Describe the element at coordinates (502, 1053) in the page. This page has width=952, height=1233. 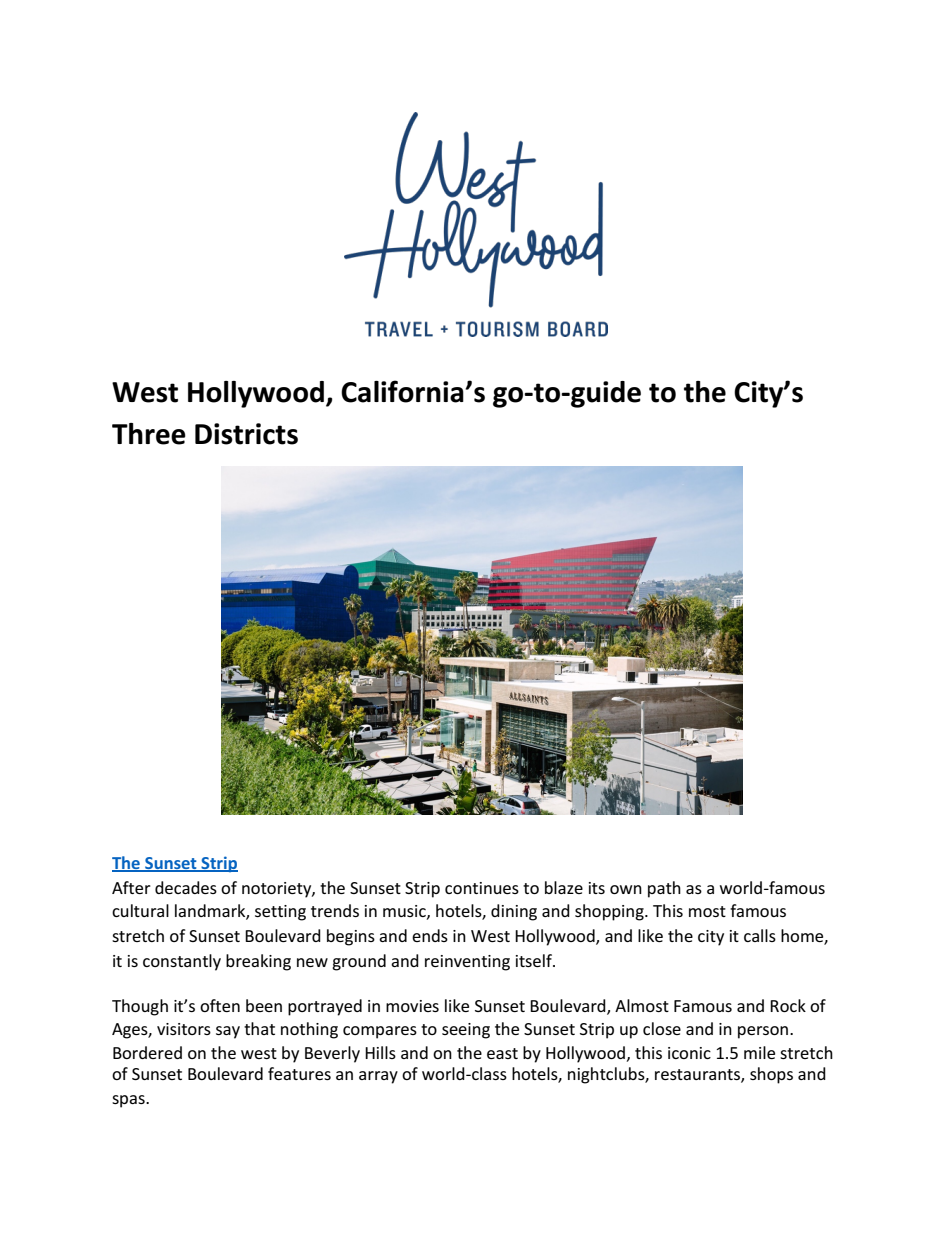
I see `east` at that location.
